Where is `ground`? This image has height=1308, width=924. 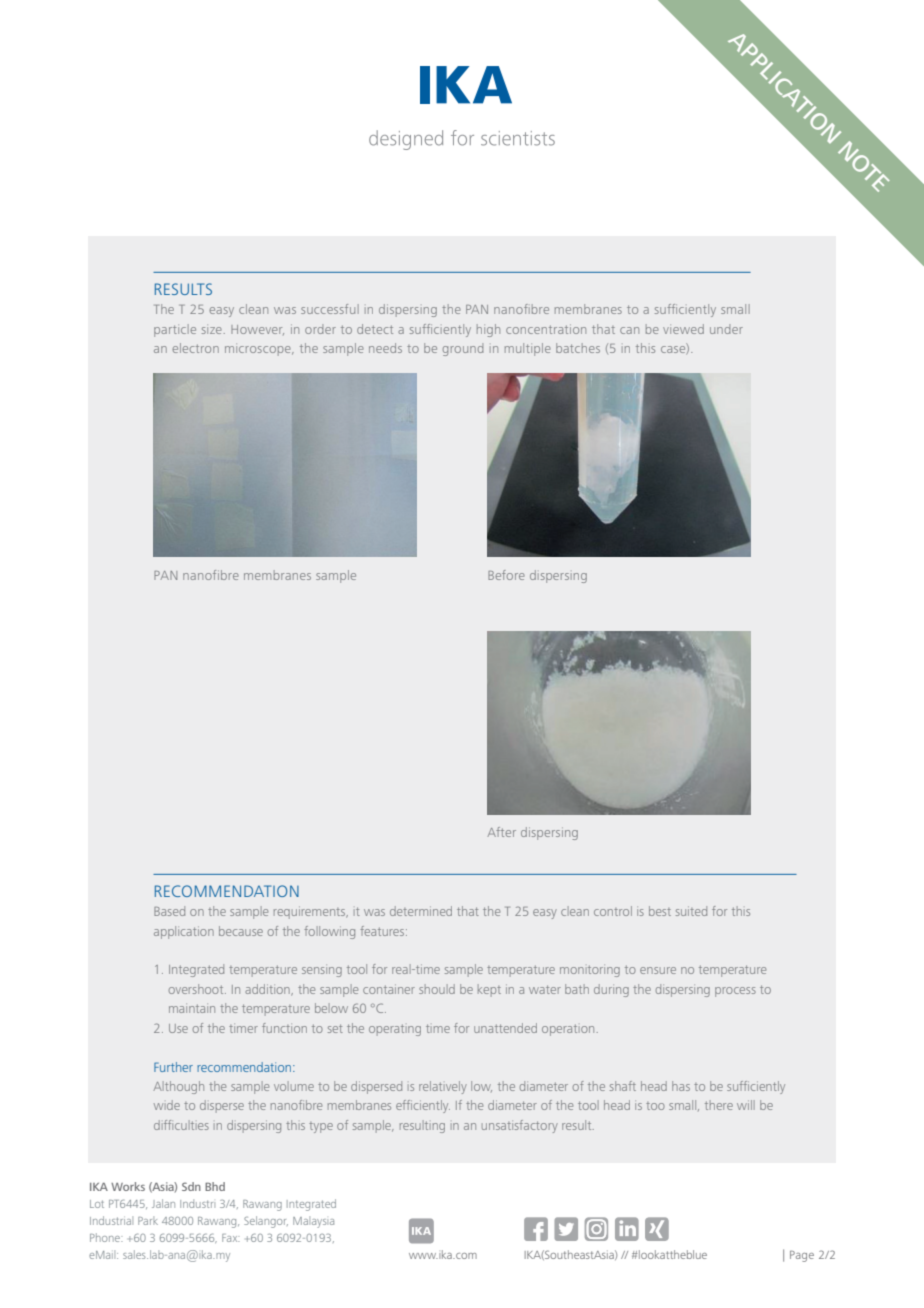
ground is located at coordinates (463, 349).
